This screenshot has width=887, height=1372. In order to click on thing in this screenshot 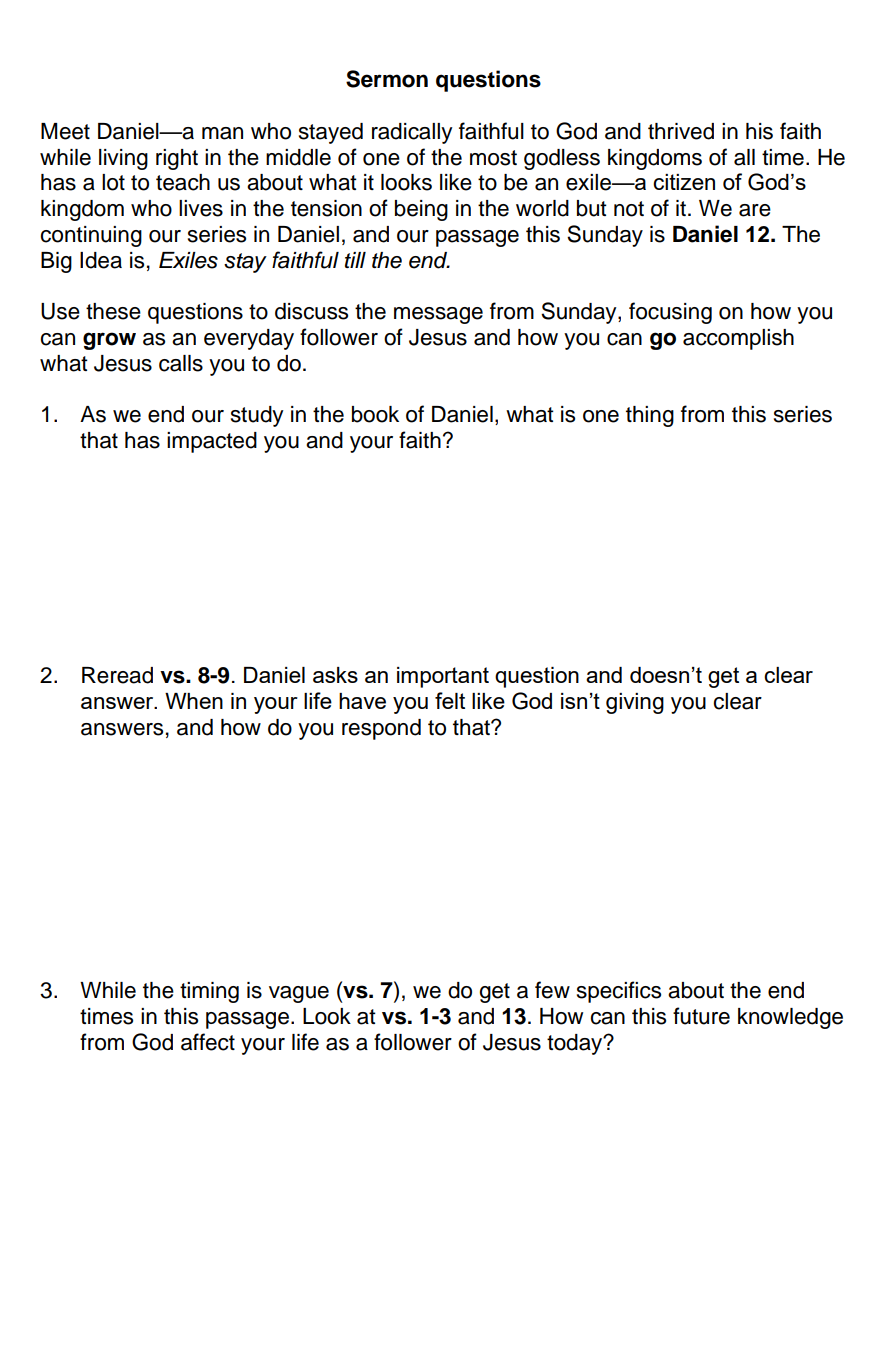, I will do `click(650, 416)`.
